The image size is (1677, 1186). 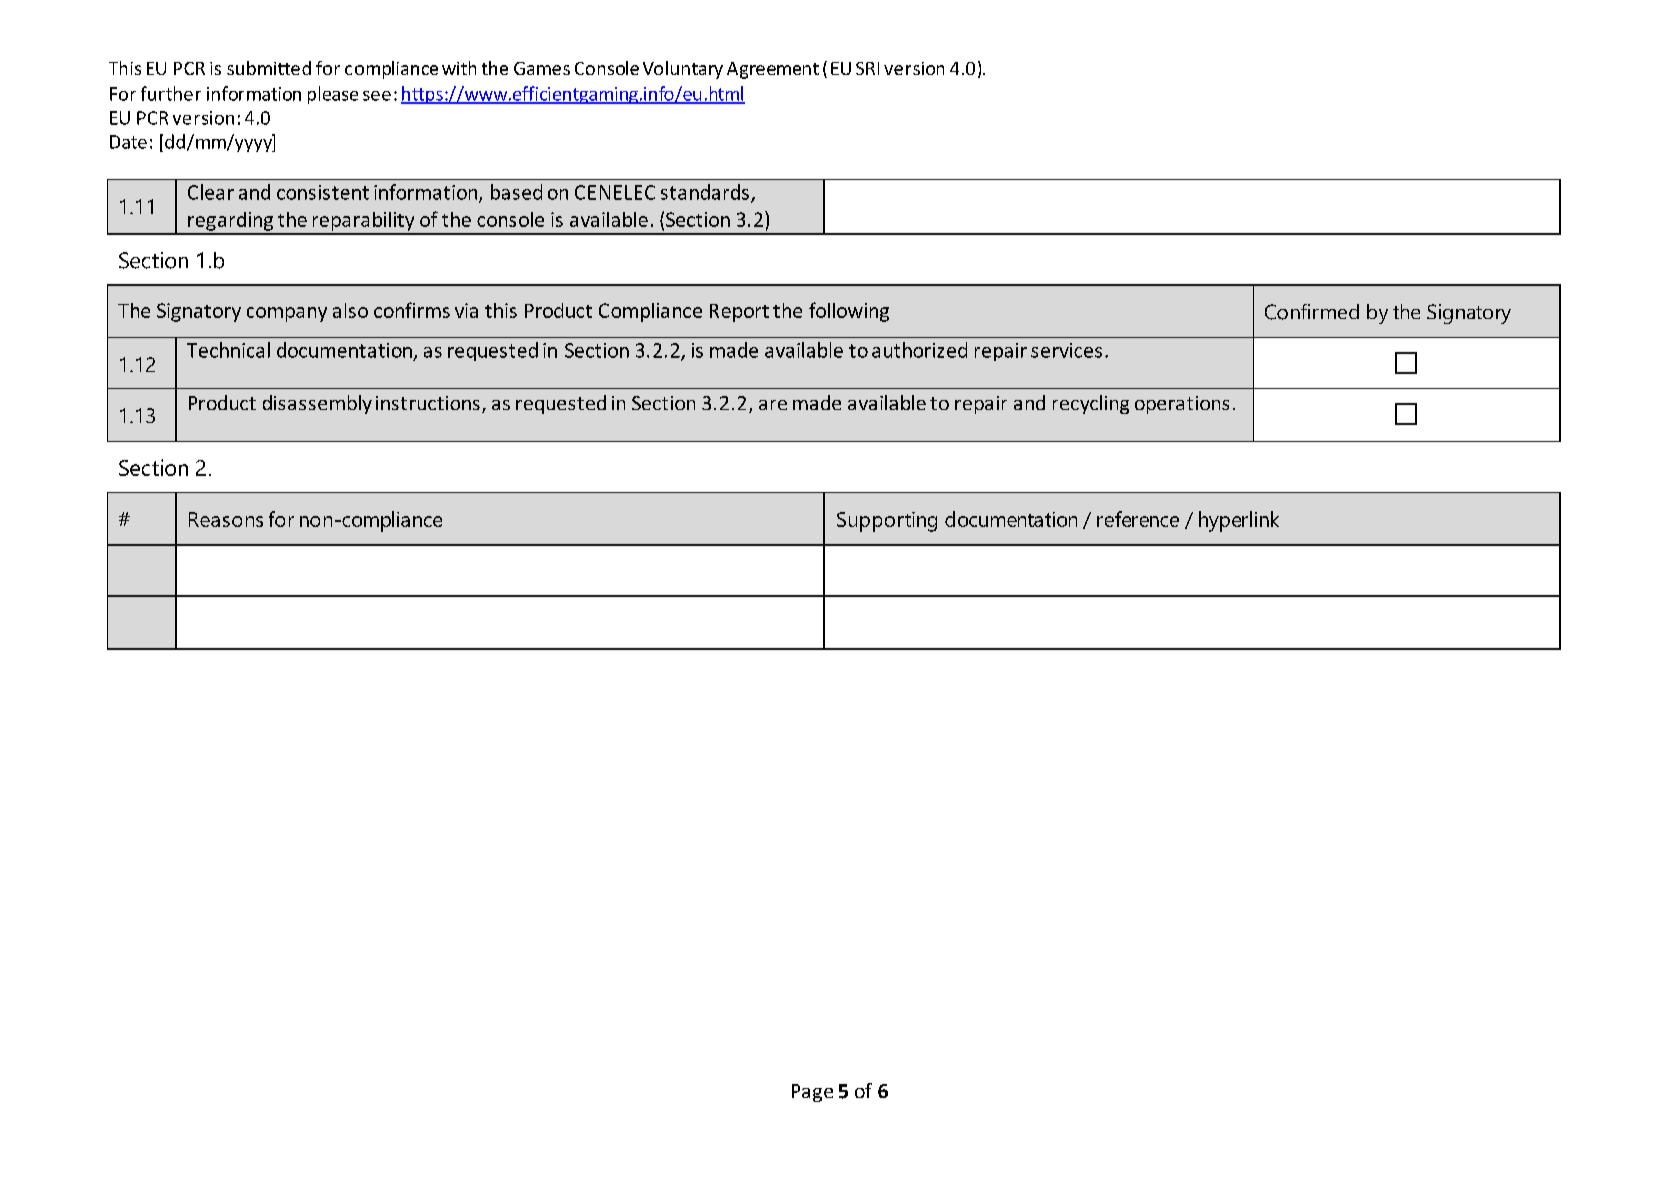 What do you see at coordinates (228, 350) in the image?
I see `Technical` at bounding box center [228, 350].
